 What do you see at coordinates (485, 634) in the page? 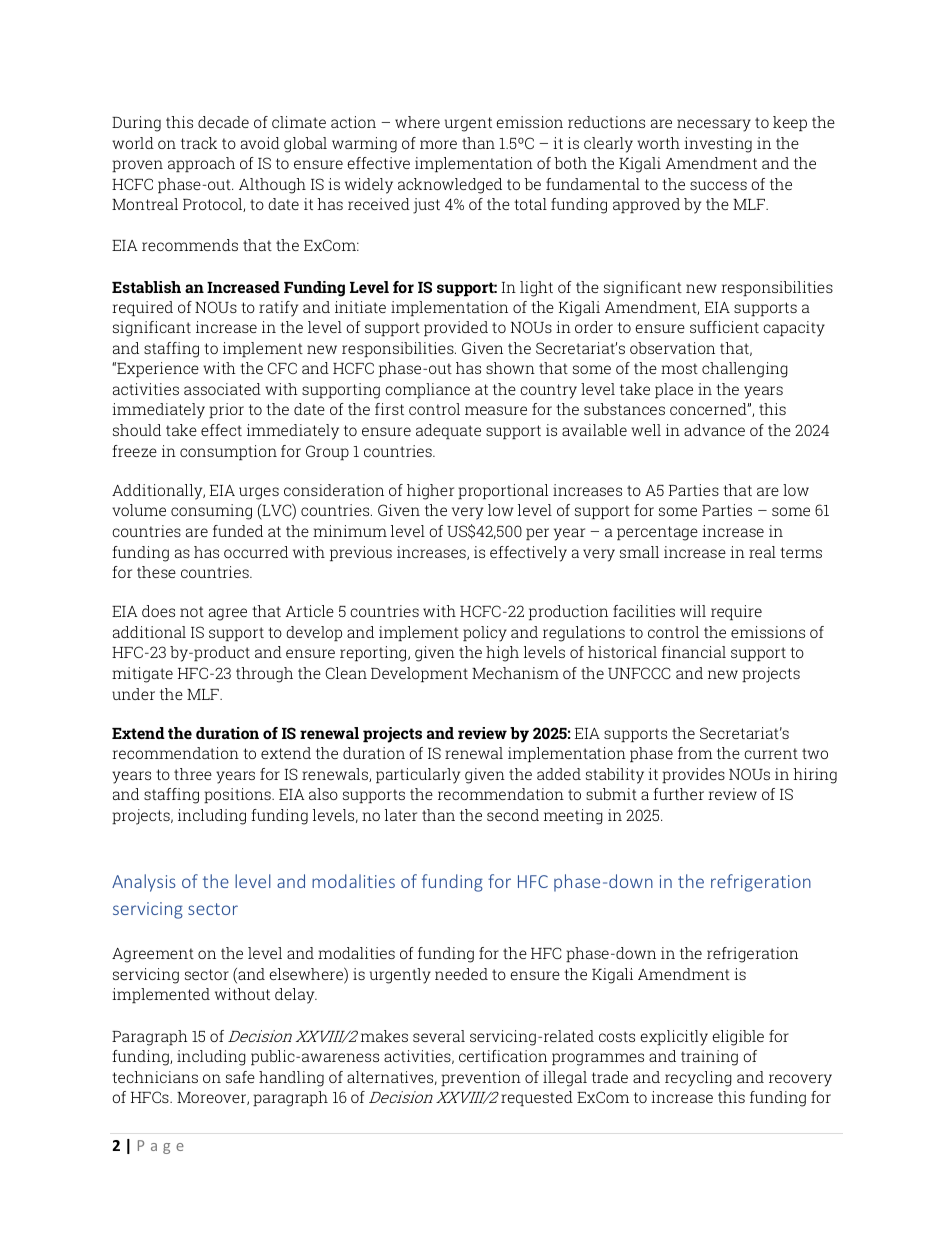
I see `policy` at bounding box center [485, 634].
